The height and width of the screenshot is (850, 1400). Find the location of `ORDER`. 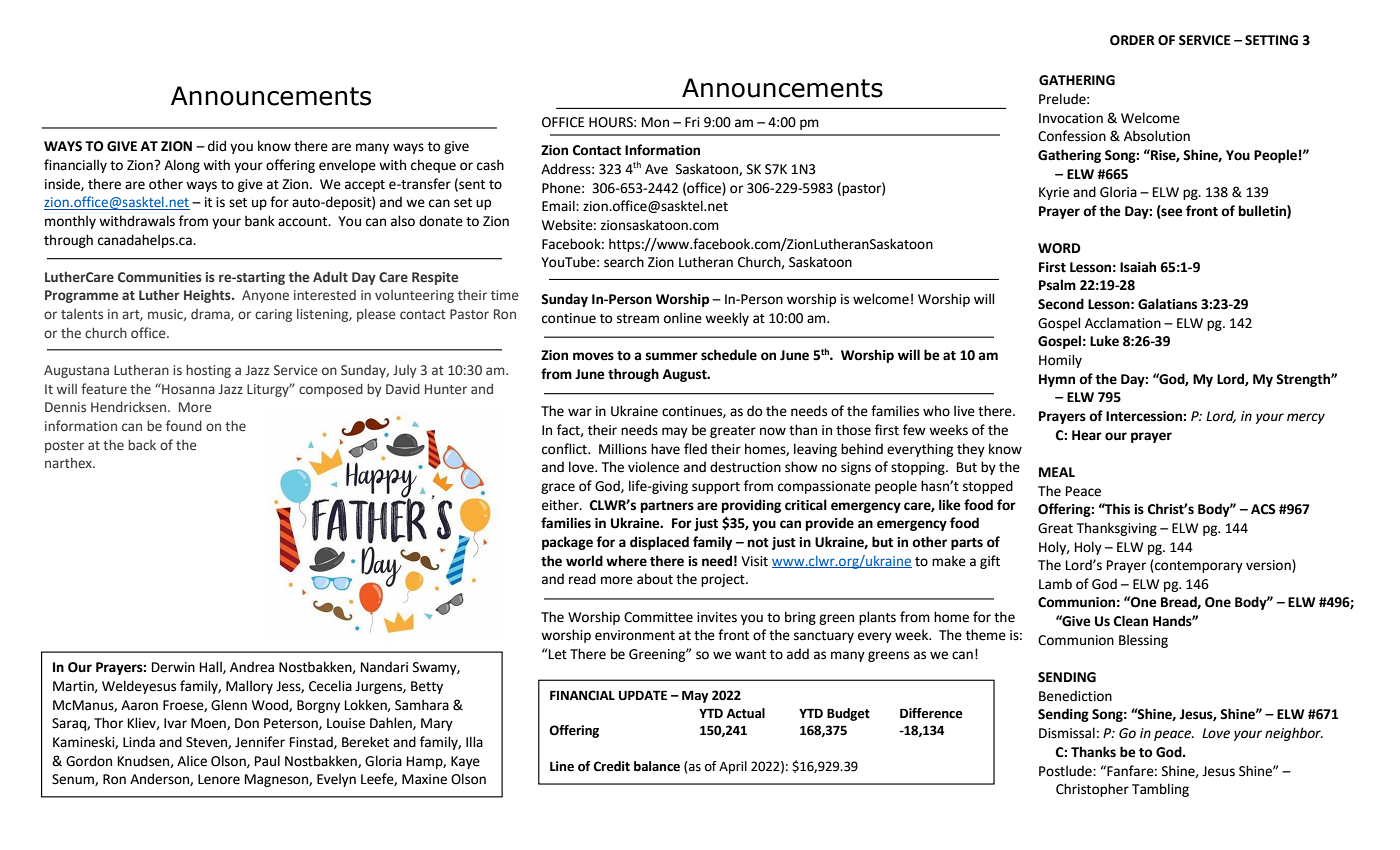

ORDER is located at coordinates (1132, 40).
